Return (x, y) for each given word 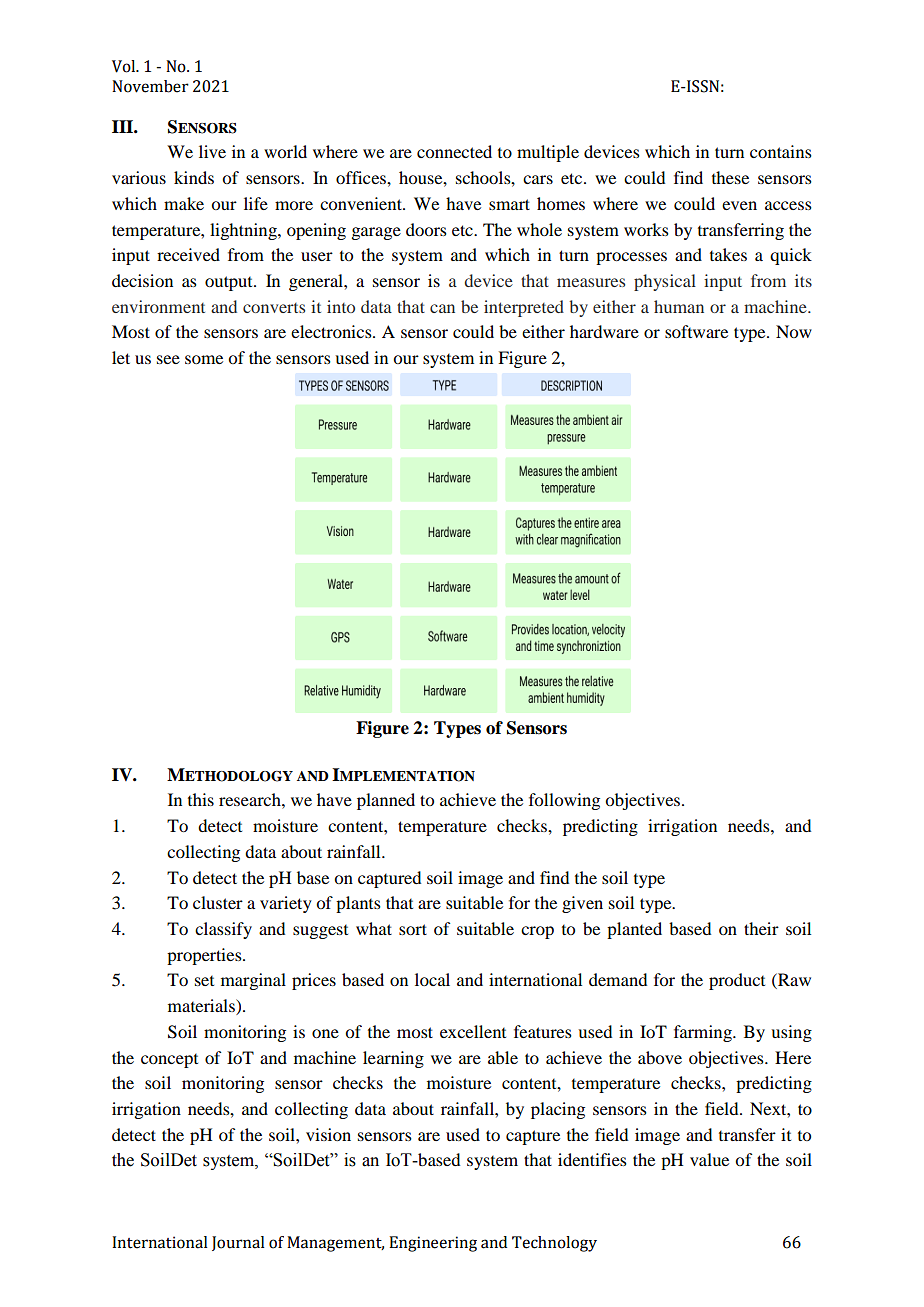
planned (386, 801)
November (150, 86)
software (696, 331)
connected (454, 151)
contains (781, 151)
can (442, 308)
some (204, 359)
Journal (238, 1243)
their (761, 928)
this (201, 799)
